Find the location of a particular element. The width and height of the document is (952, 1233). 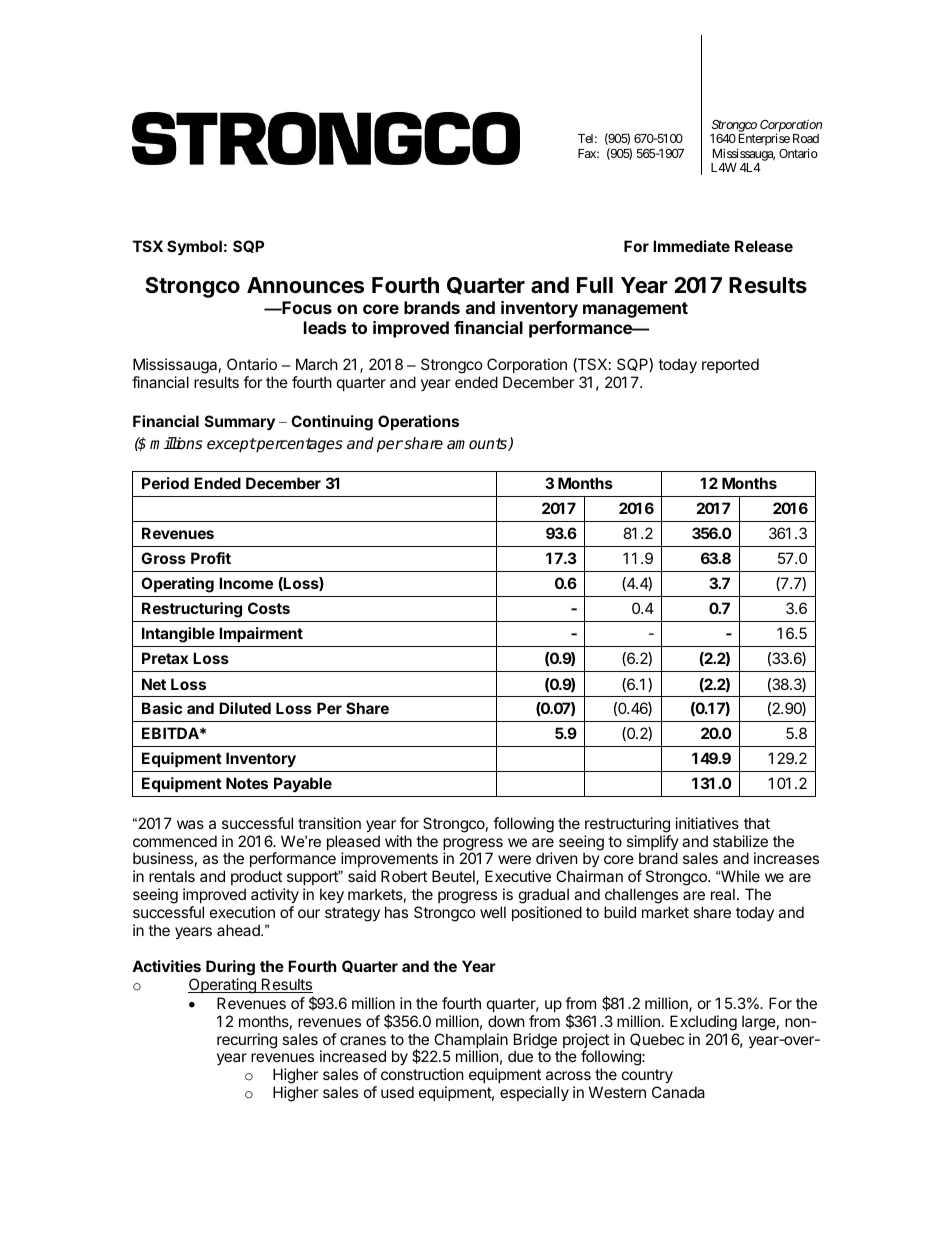

initiatives is located at coordinates (707, 823).
